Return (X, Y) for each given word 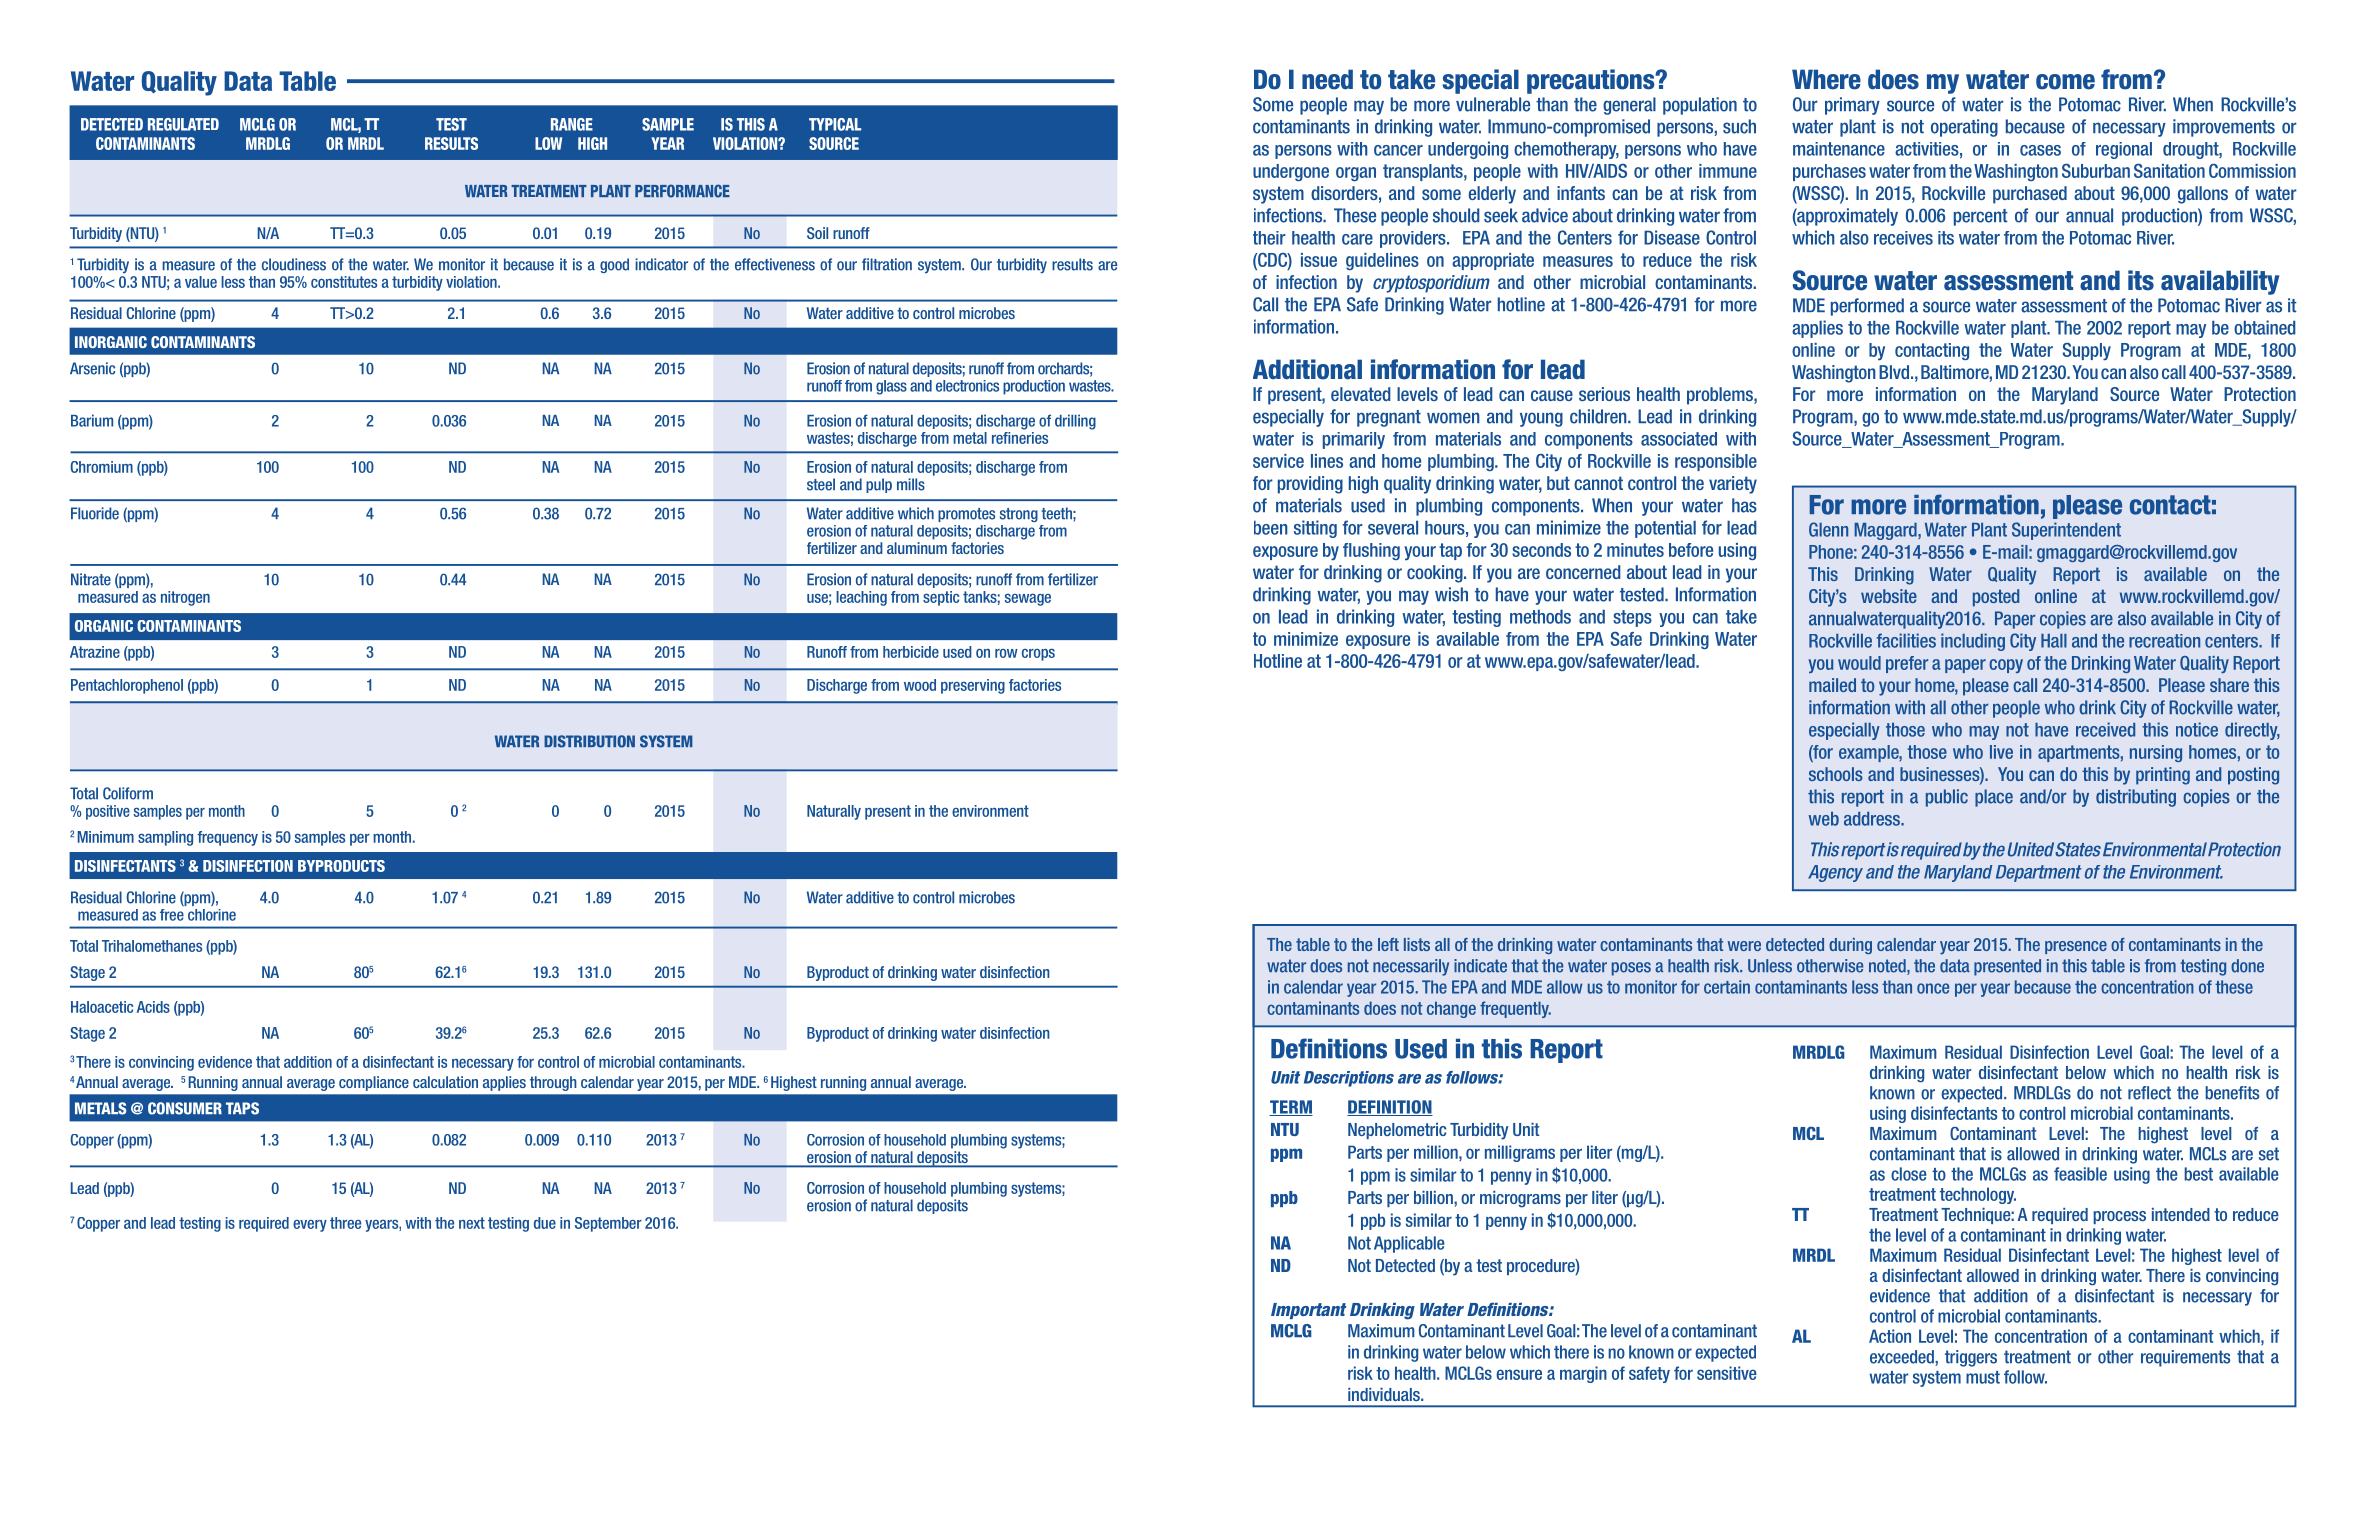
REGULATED (183, 124)
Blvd (1894, 372)
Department (2039, 873)
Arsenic (92, 368)
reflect (2149, 1093)
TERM (1291, 1108)
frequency (227, 838)
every (310, 1226)
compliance (374, 1083)
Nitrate (91, 579)
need (1327, 79)
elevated (1361, 394)
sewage (1028, 599)
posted (1996, 598)
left (1388, 944)
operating (1964, 128)
